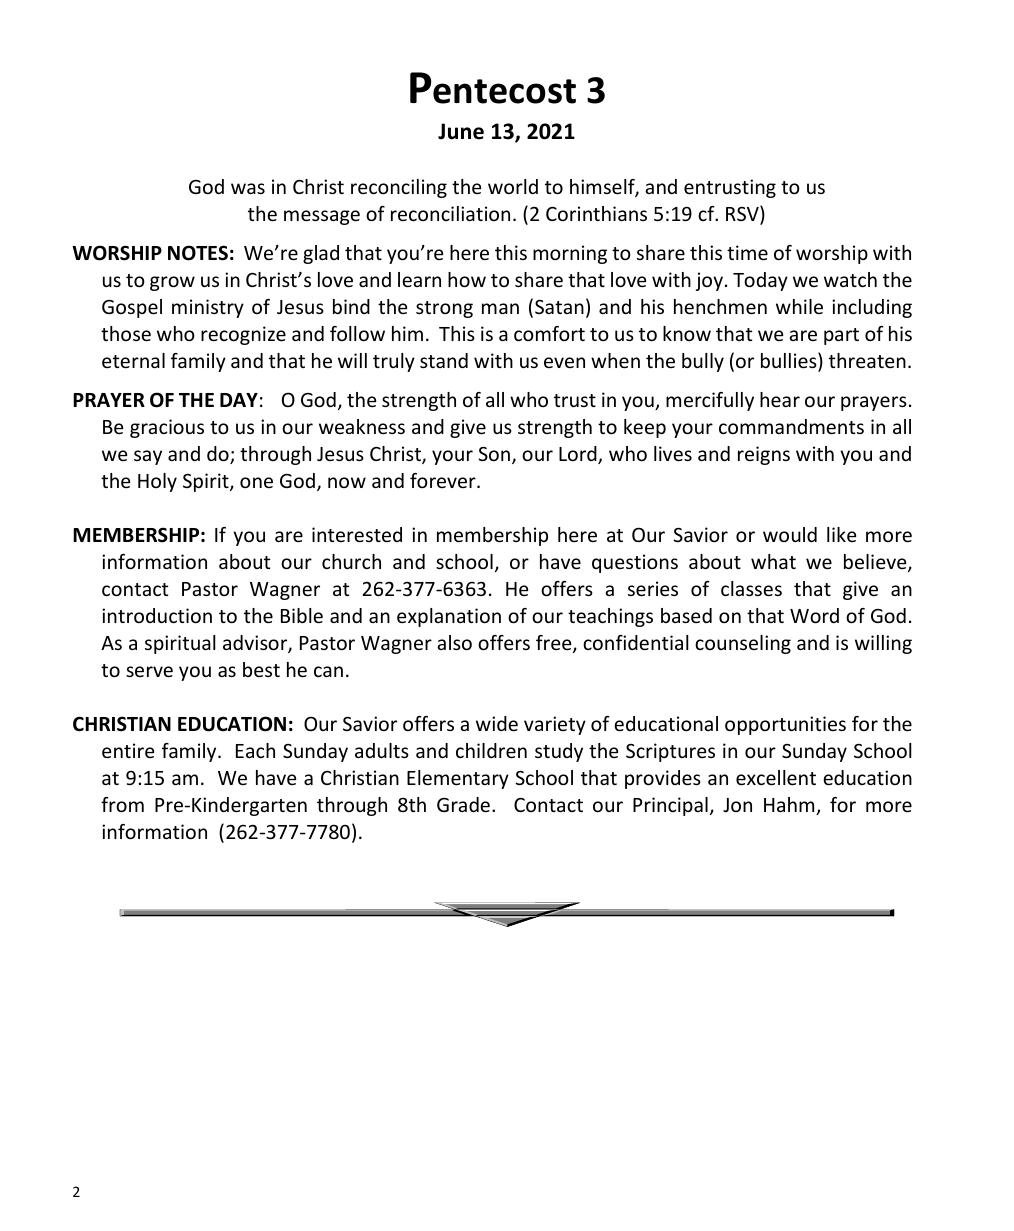 The height and width of the screenshot is (1231, 1014). I want to click on excellent, so click(776, 777).
